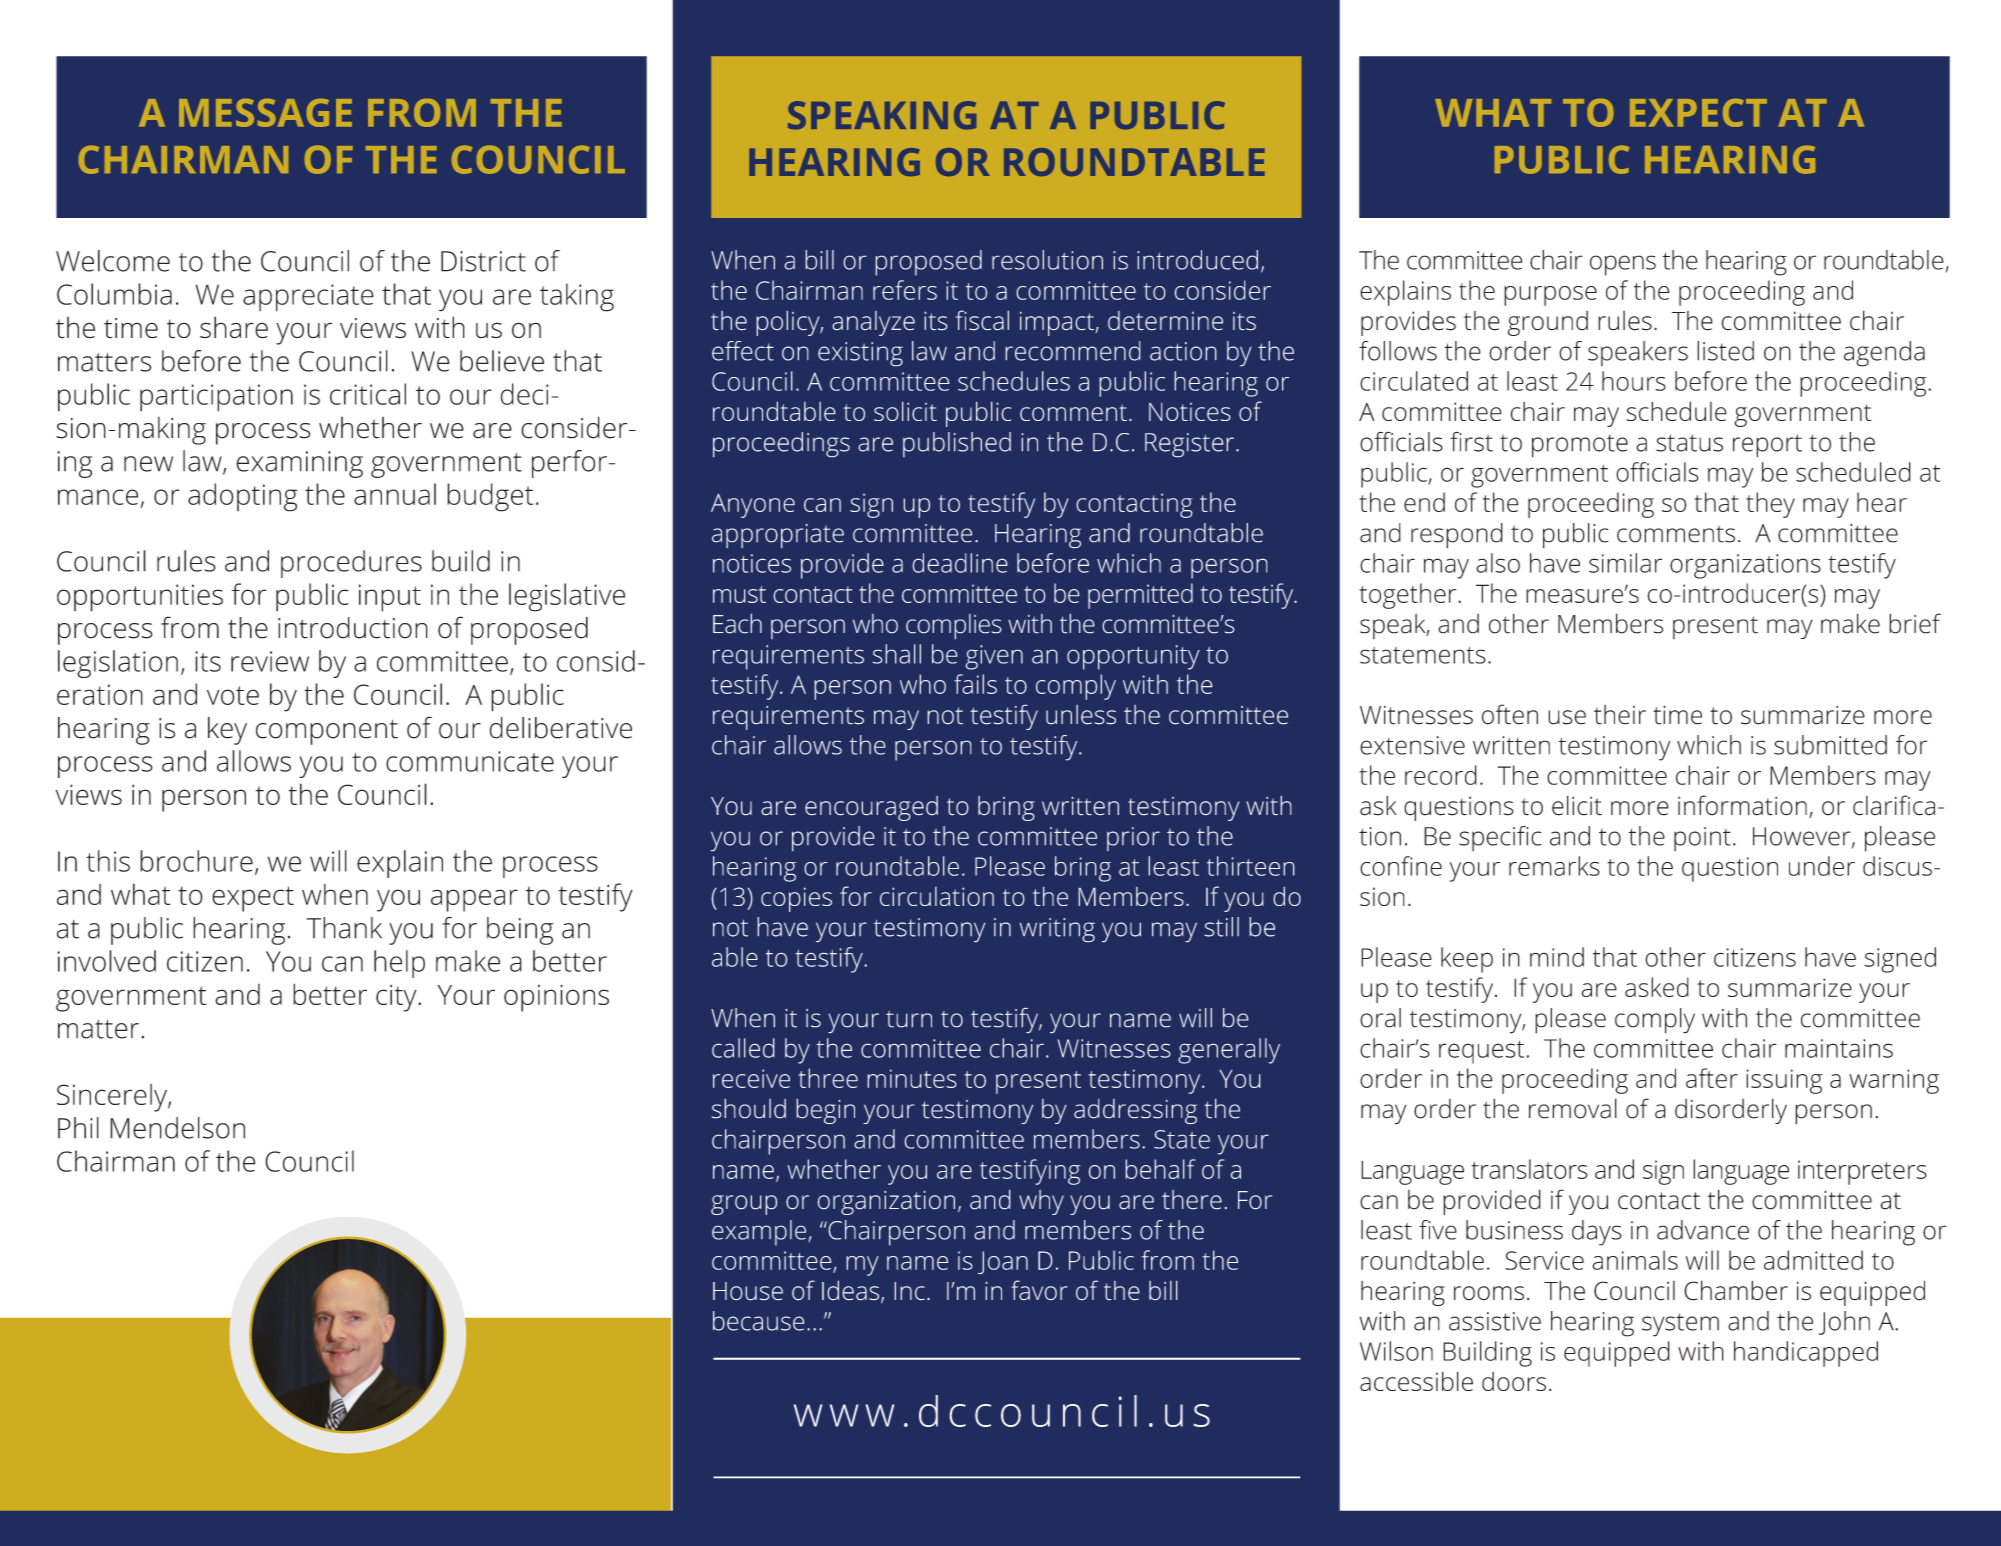  I want to click on asked, so click(1657, 987).
